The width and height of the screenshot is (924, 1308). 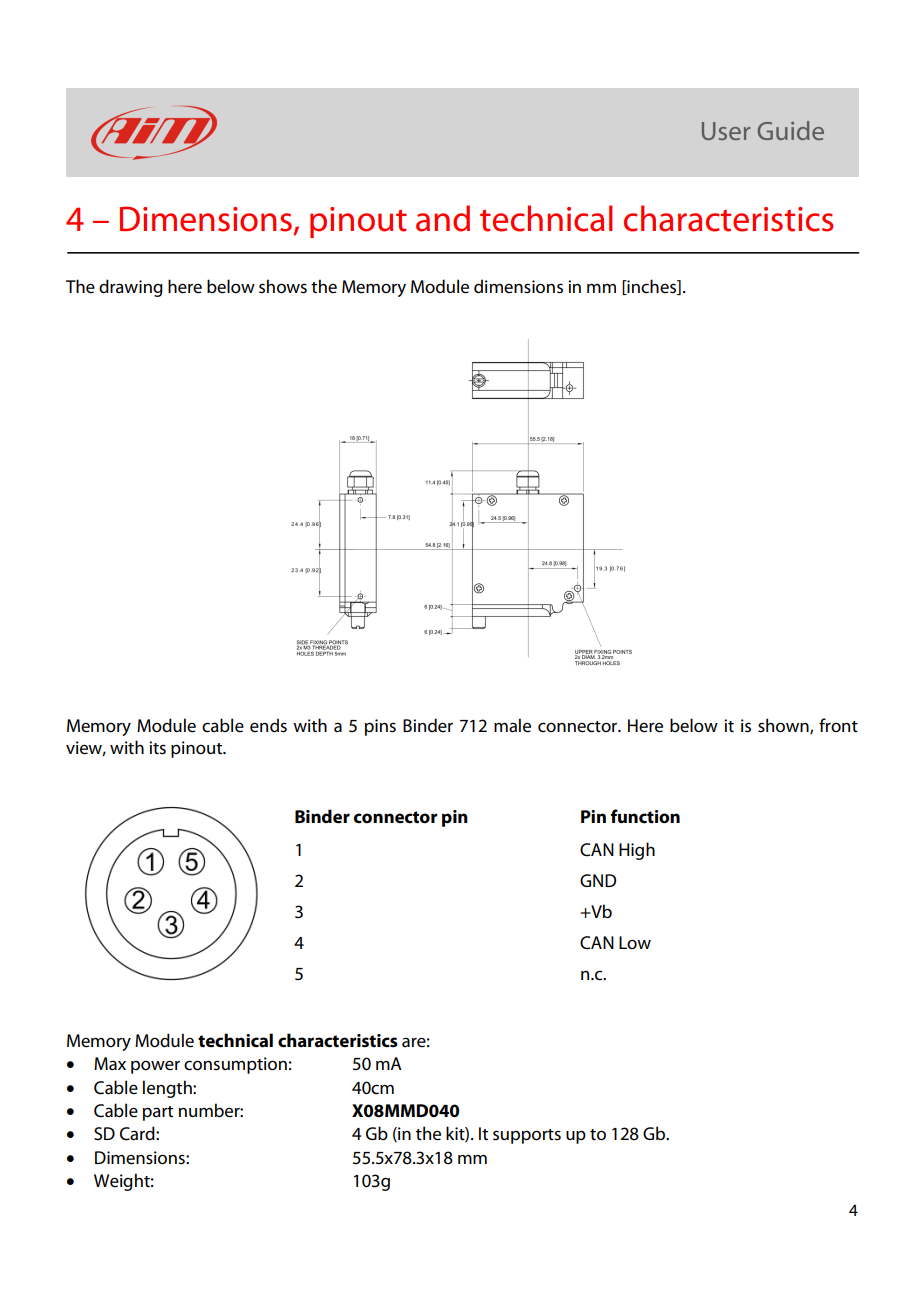 What do you see at coordinates (158, 1113) in the screenshot?
I see `part` at bounding box center [158, 1113].
